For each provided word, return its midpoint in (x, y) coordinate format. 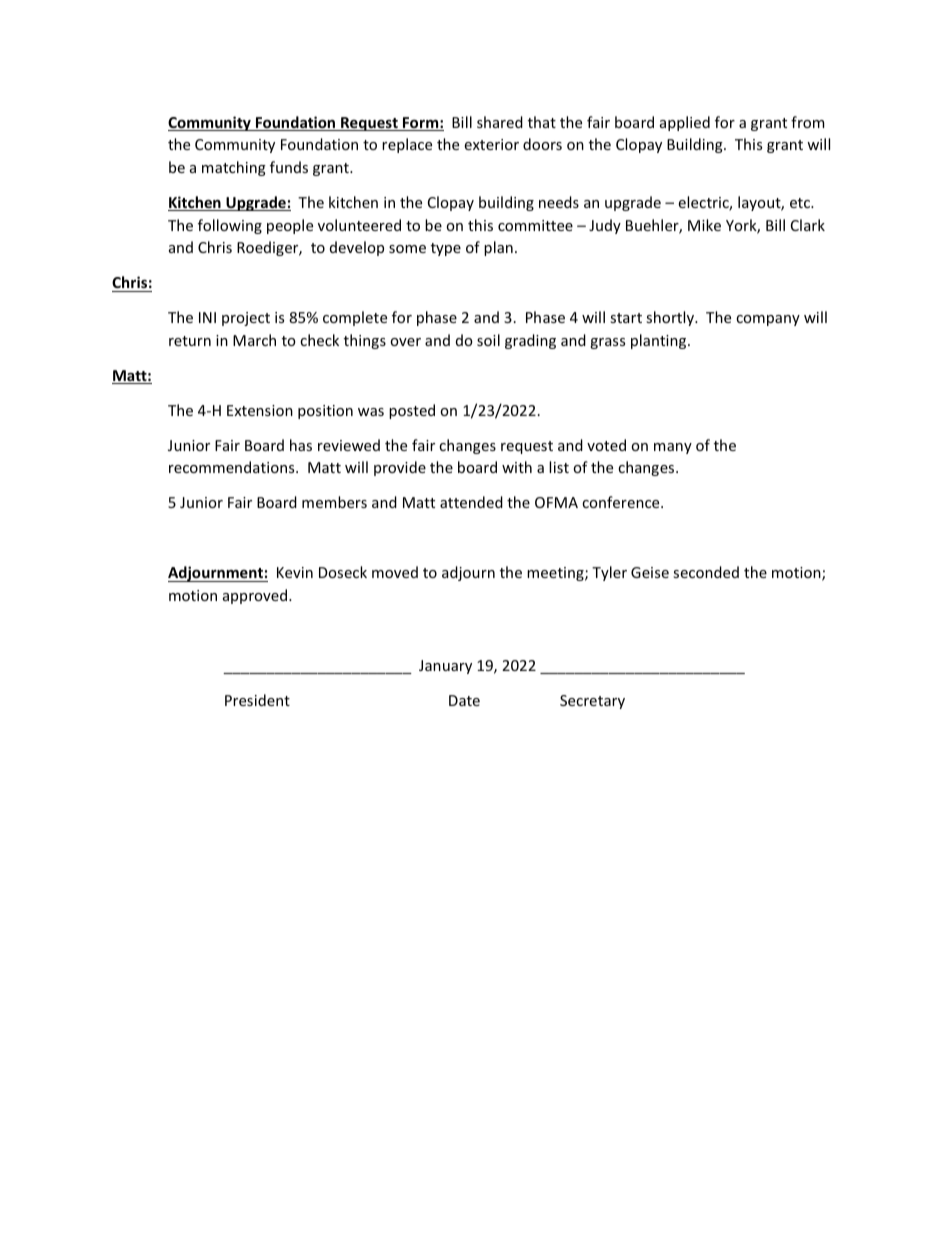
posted (412, 411)
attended (471, 502)
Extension (260, 410)
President (257, 700)
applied (685, 123)
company (768, 320)
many (673, 448)
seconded (706, 572)
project (246, 319)
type (446, 249)
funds (289, 167)
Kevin (295, 572)
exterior (491, 144)
